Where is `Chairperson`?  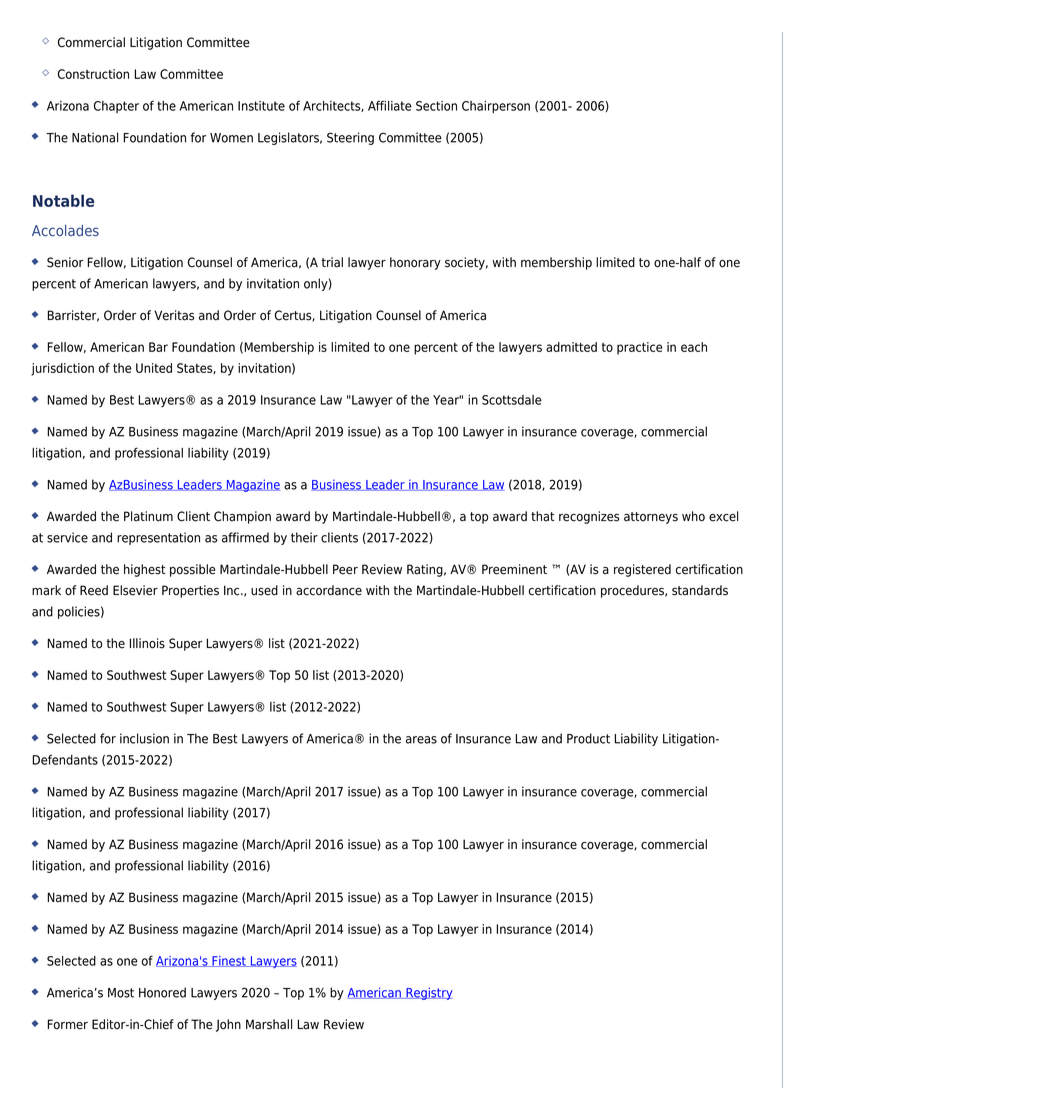 Chairperson is located at coordinates (496, 107).
